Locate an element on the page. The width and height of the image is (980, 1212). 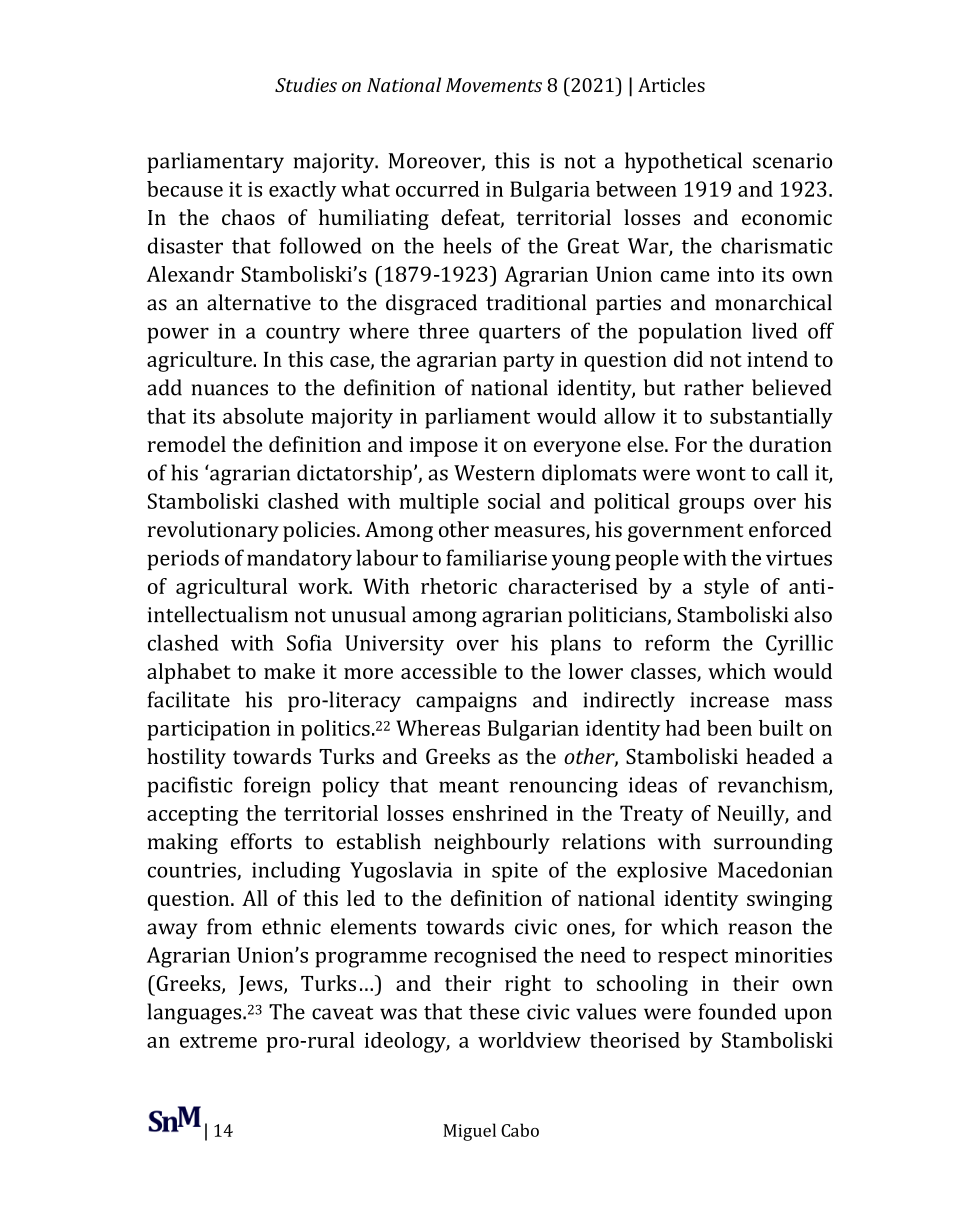
nuances is located at coordinates (230, 390).
